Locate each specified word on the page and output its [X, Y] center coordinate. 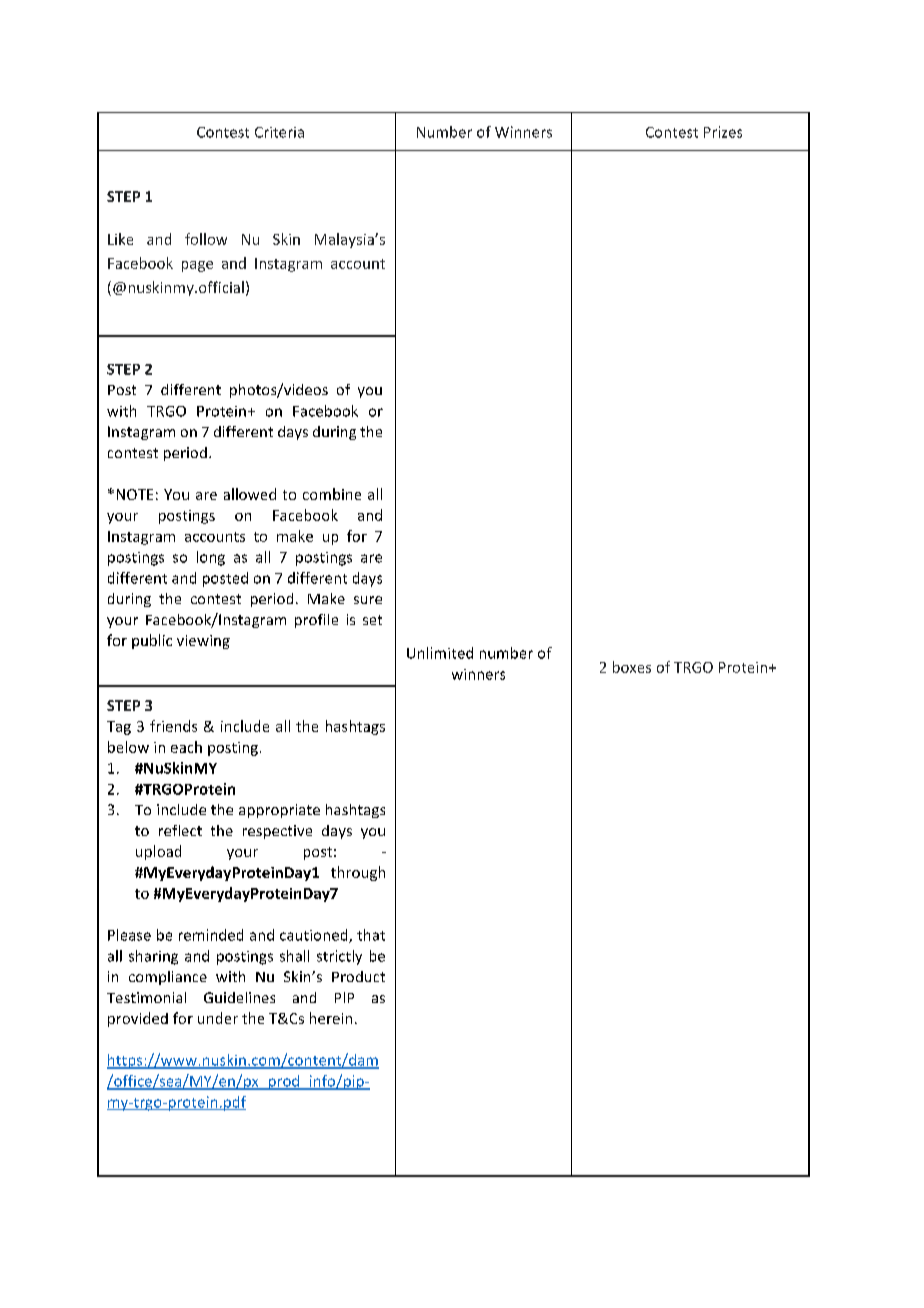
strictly [339, 957]
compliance [168, 978]
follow [206, 239]
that [371, 935]
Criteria [279, 132]
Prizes [723, 132]
